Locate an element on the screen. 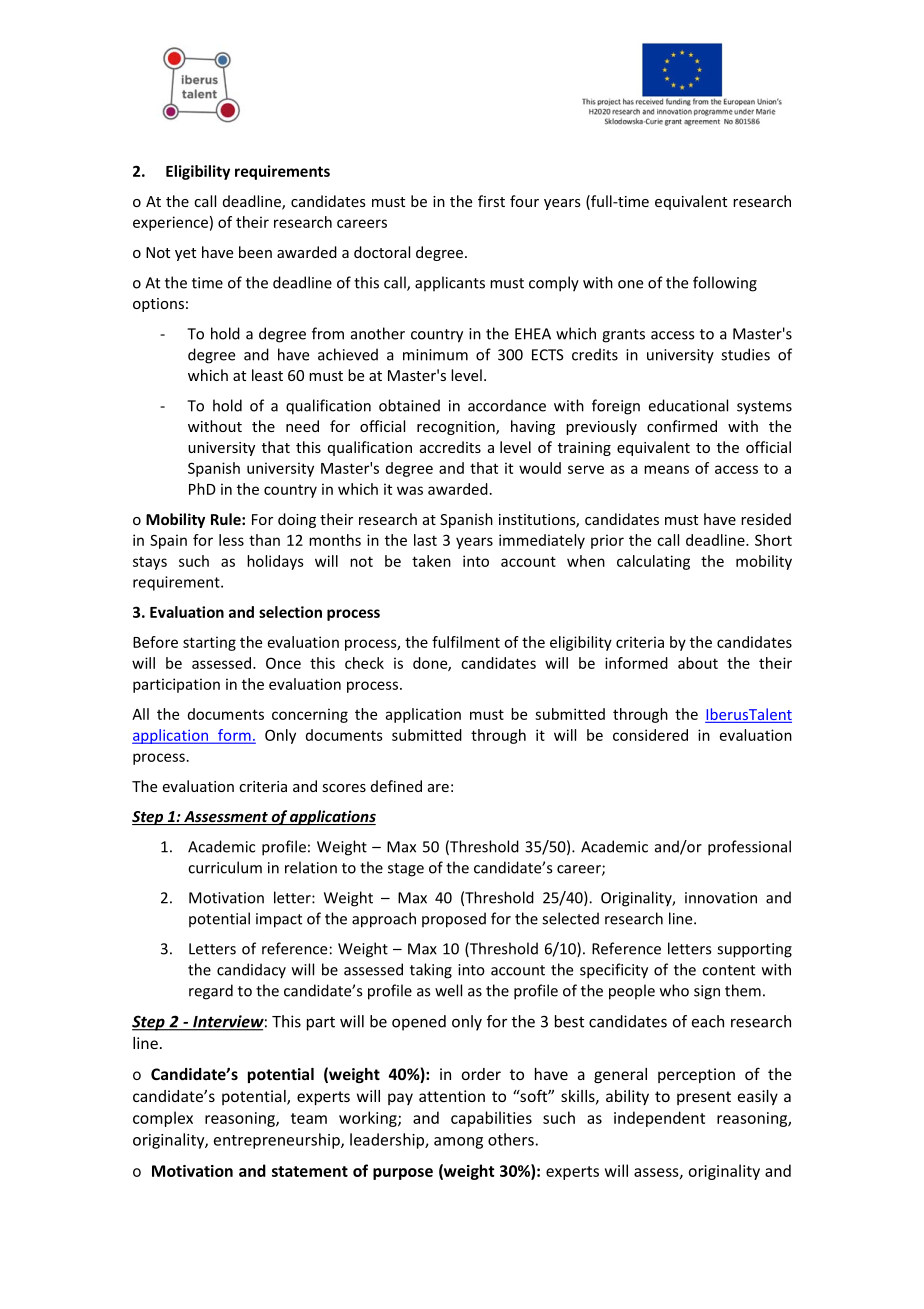  been is located at coordinates (255, 252).
